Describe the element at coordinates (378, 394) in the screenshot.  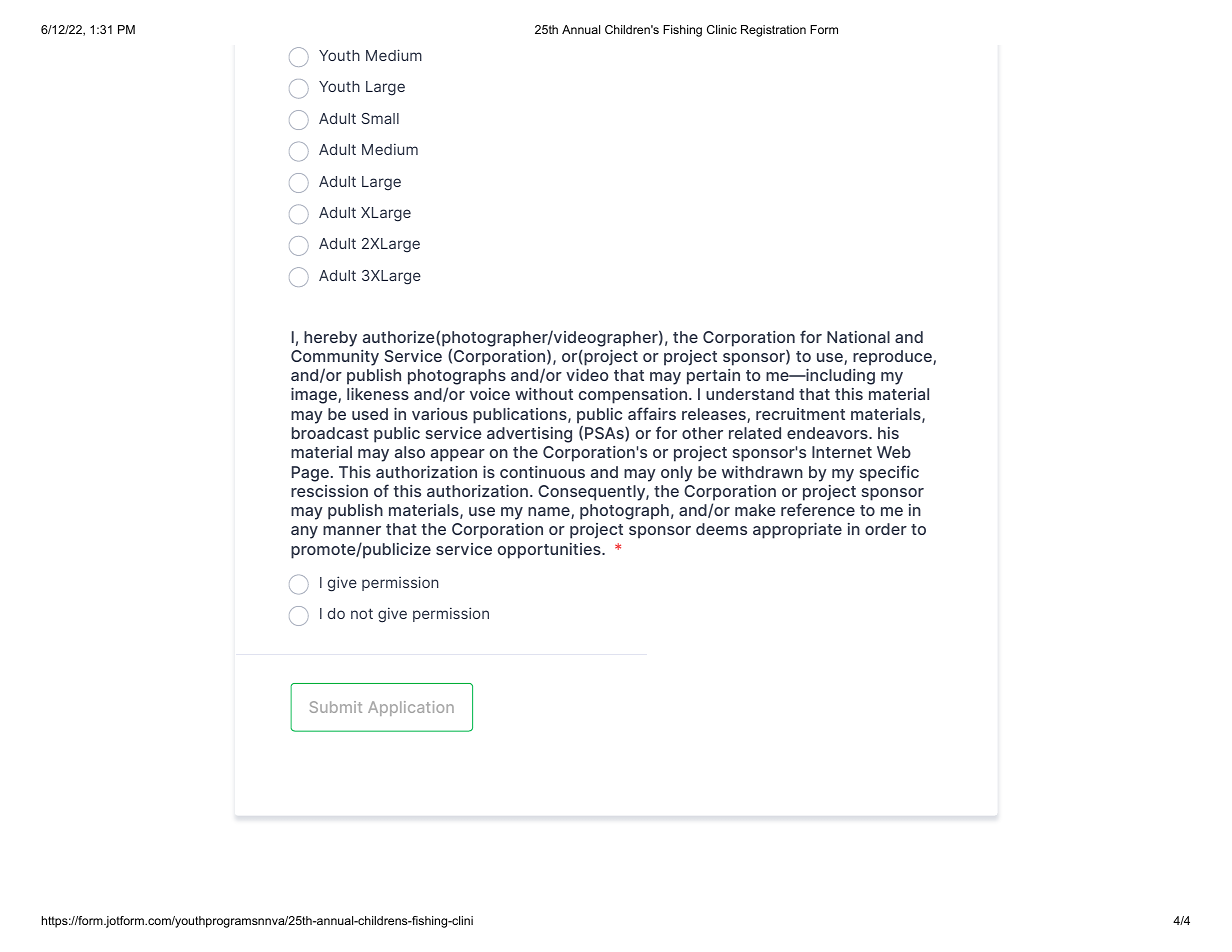
I see `likeness` at that location.
